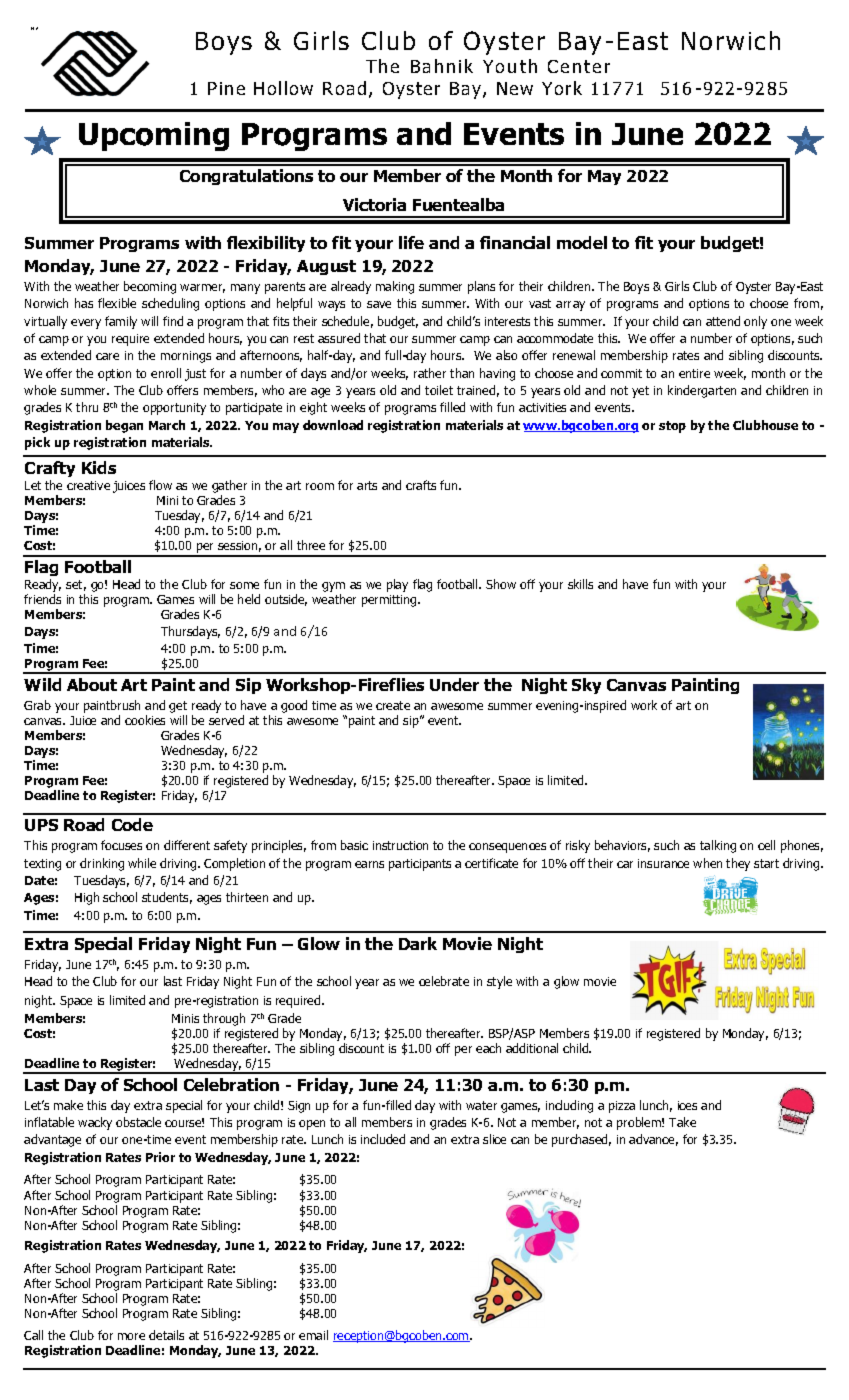  Describe the element at coordinates (682, 1122) in the screenshot. I see `Take` at that location.
